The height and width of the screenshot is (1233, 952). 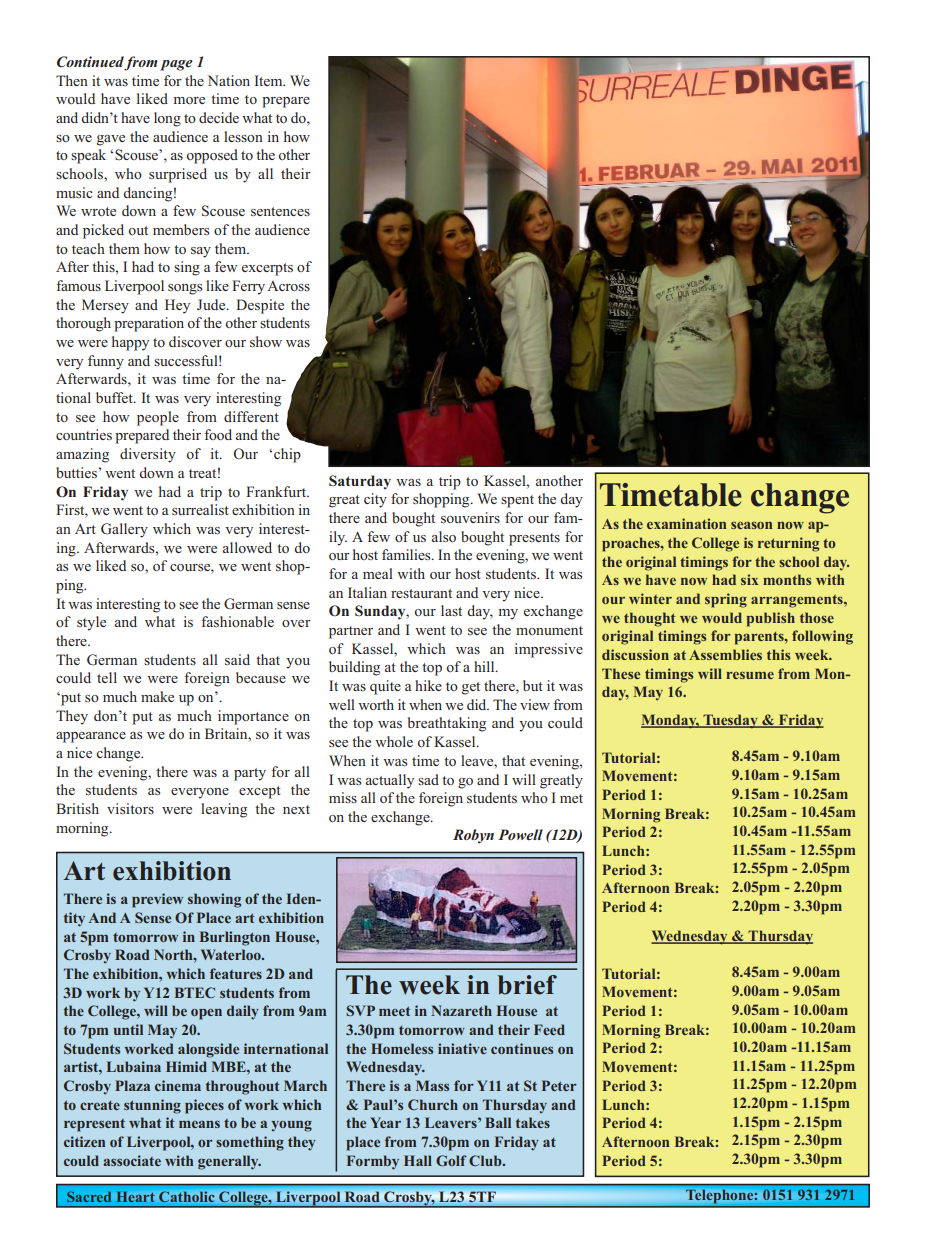 What do you see at coordinates (189, 100) in the screenshot?
I see `more` at bounding box center [189, 100].
